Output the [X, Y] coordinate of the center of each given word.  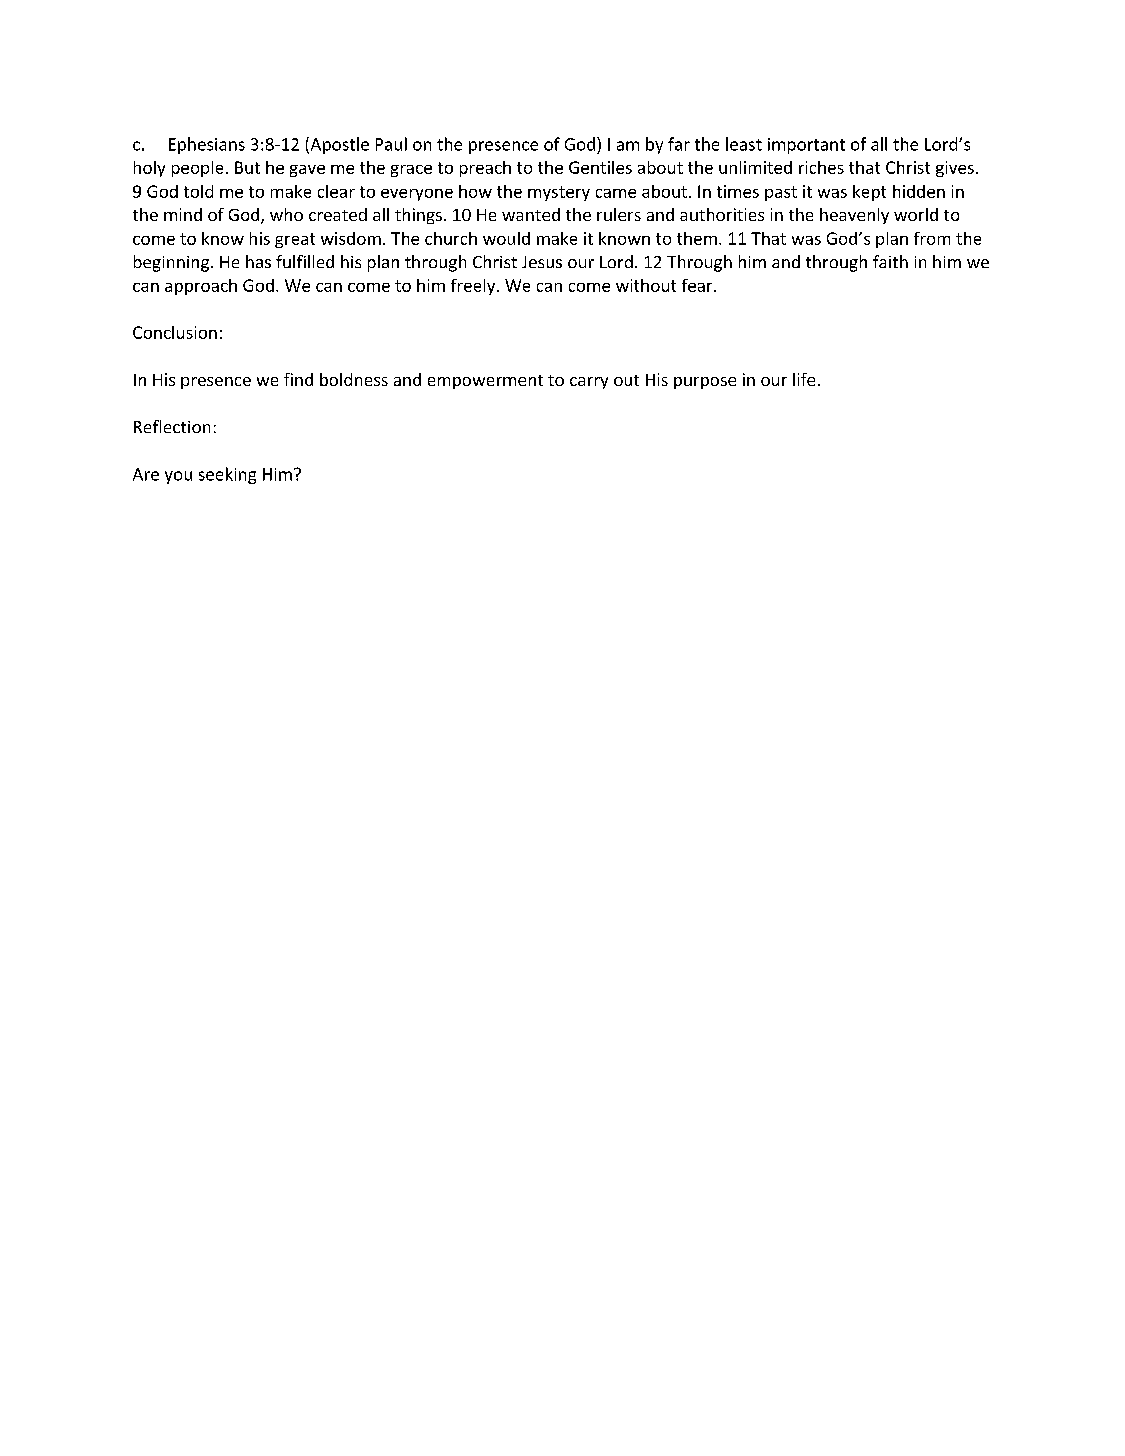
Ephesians [207, 145]
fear [698, 285]
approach [201, 287]
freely [474, 287]
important [806, 146]
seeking [227, 475]
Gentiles [600, 167]
